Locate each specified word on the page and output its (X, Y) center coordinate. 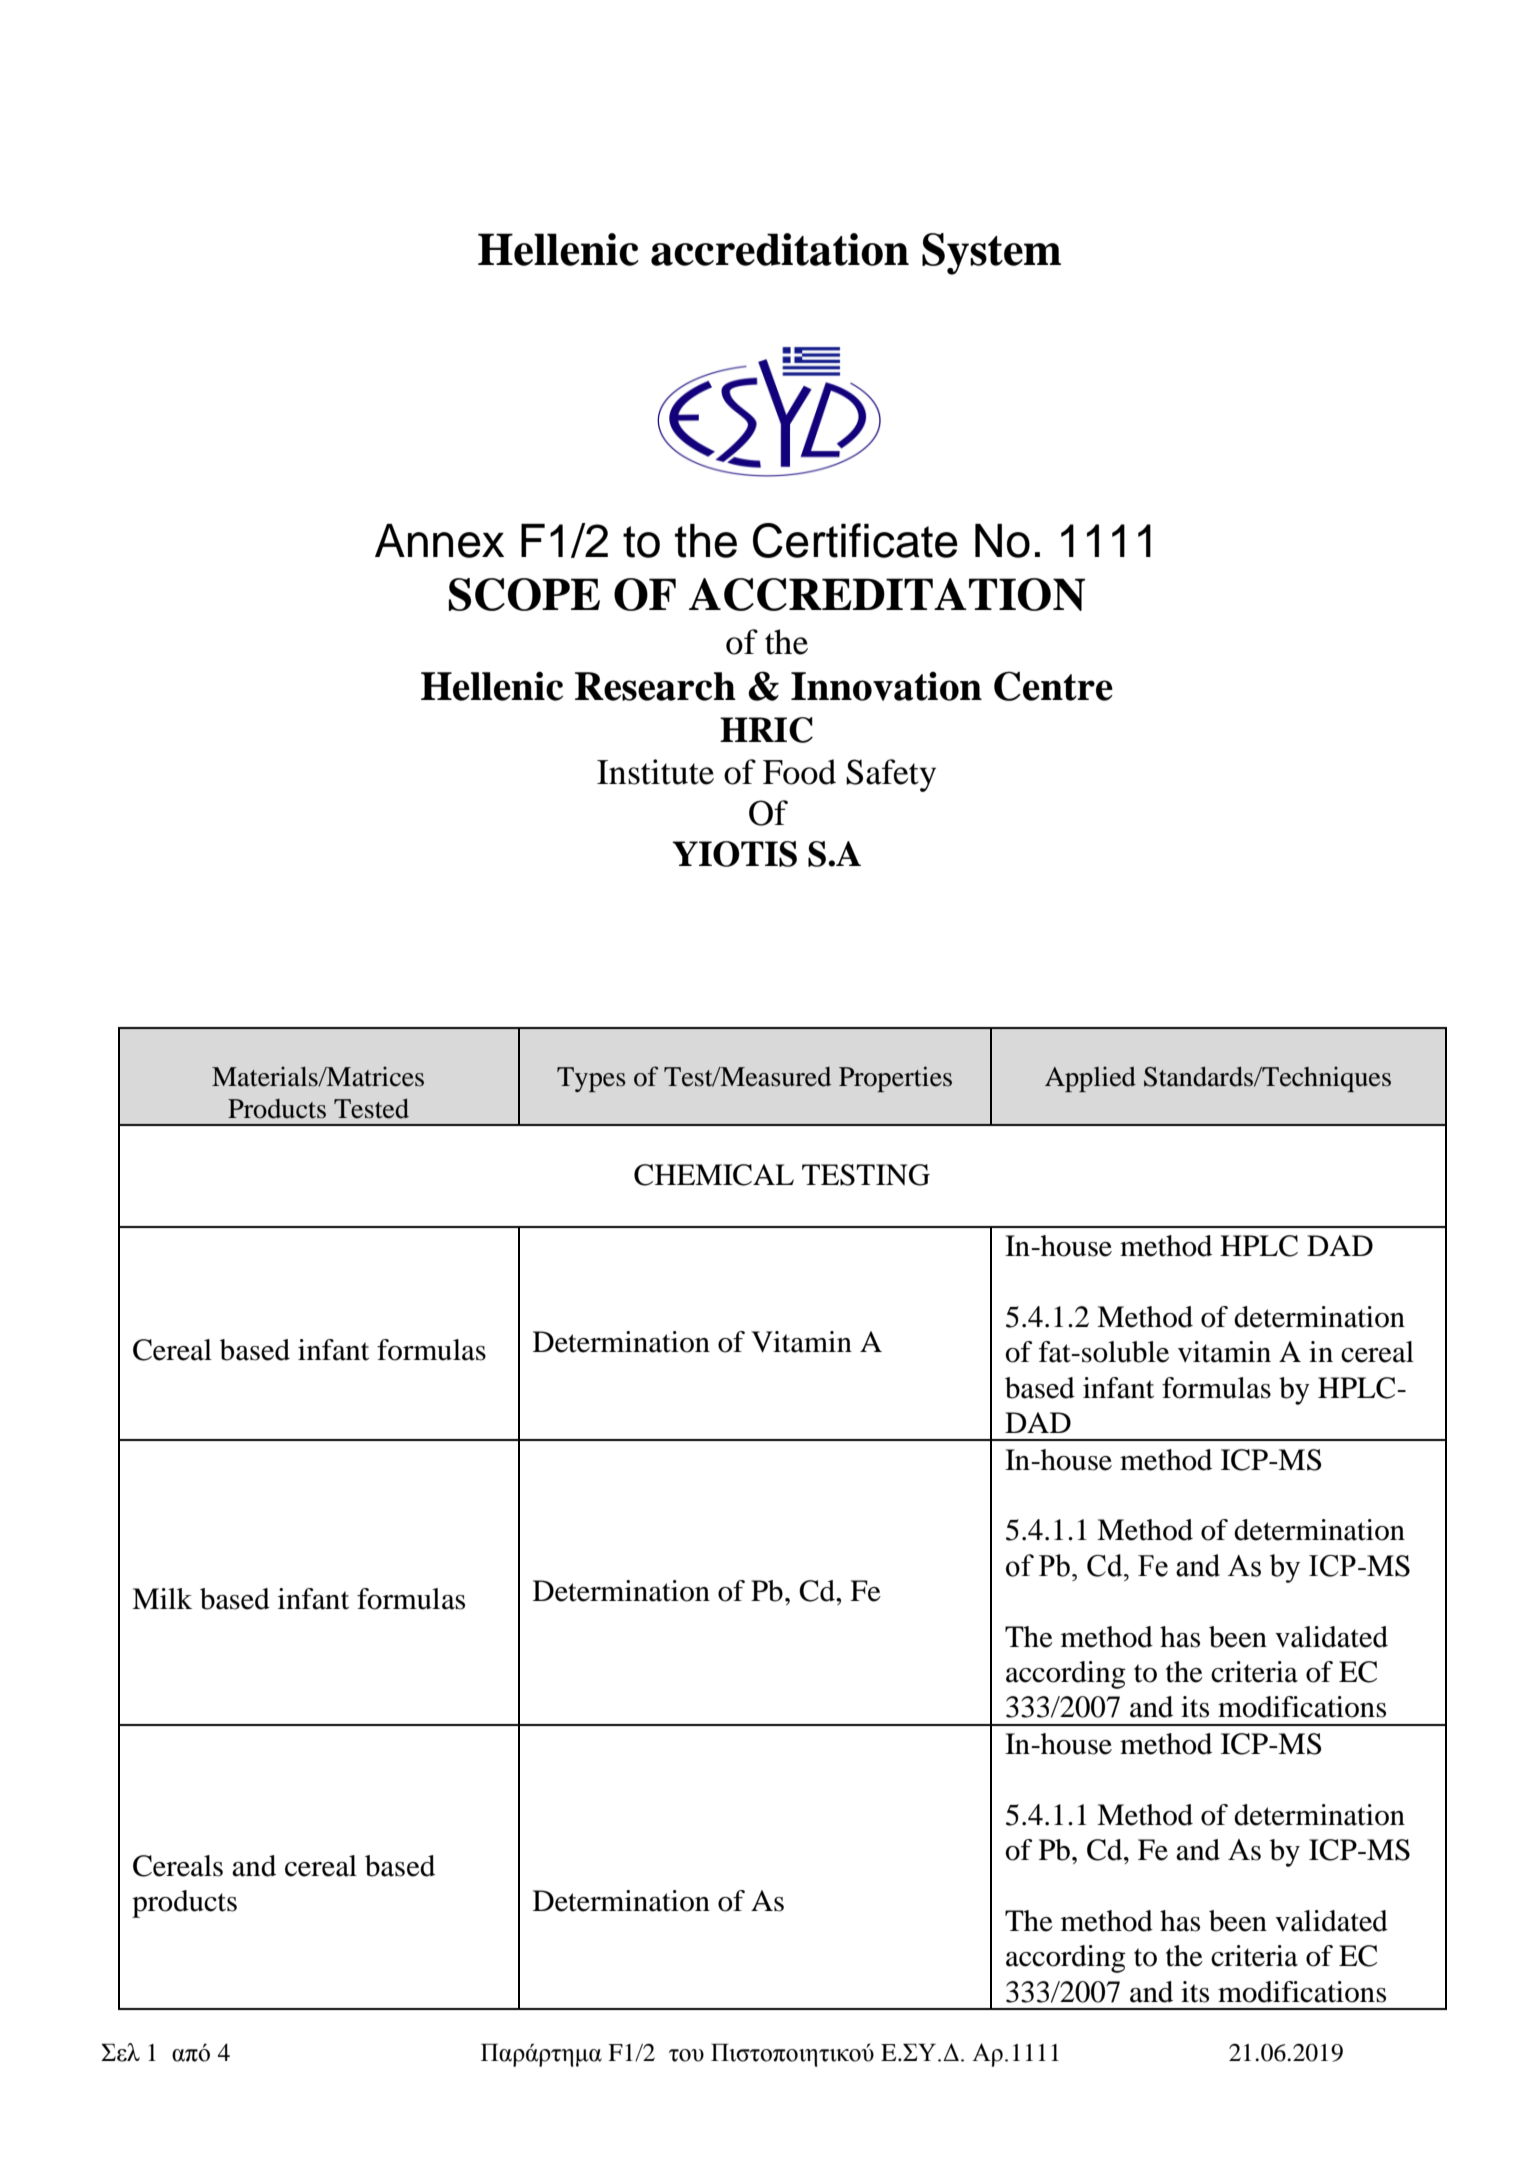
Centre (1053, 686)
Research (655, 686)
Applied (1090, 1079)
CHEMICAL (714, 1175)
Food (799, 772)
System (991, 254)
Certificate (855, 540)
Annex (439, 541)
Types (591, 1079)
